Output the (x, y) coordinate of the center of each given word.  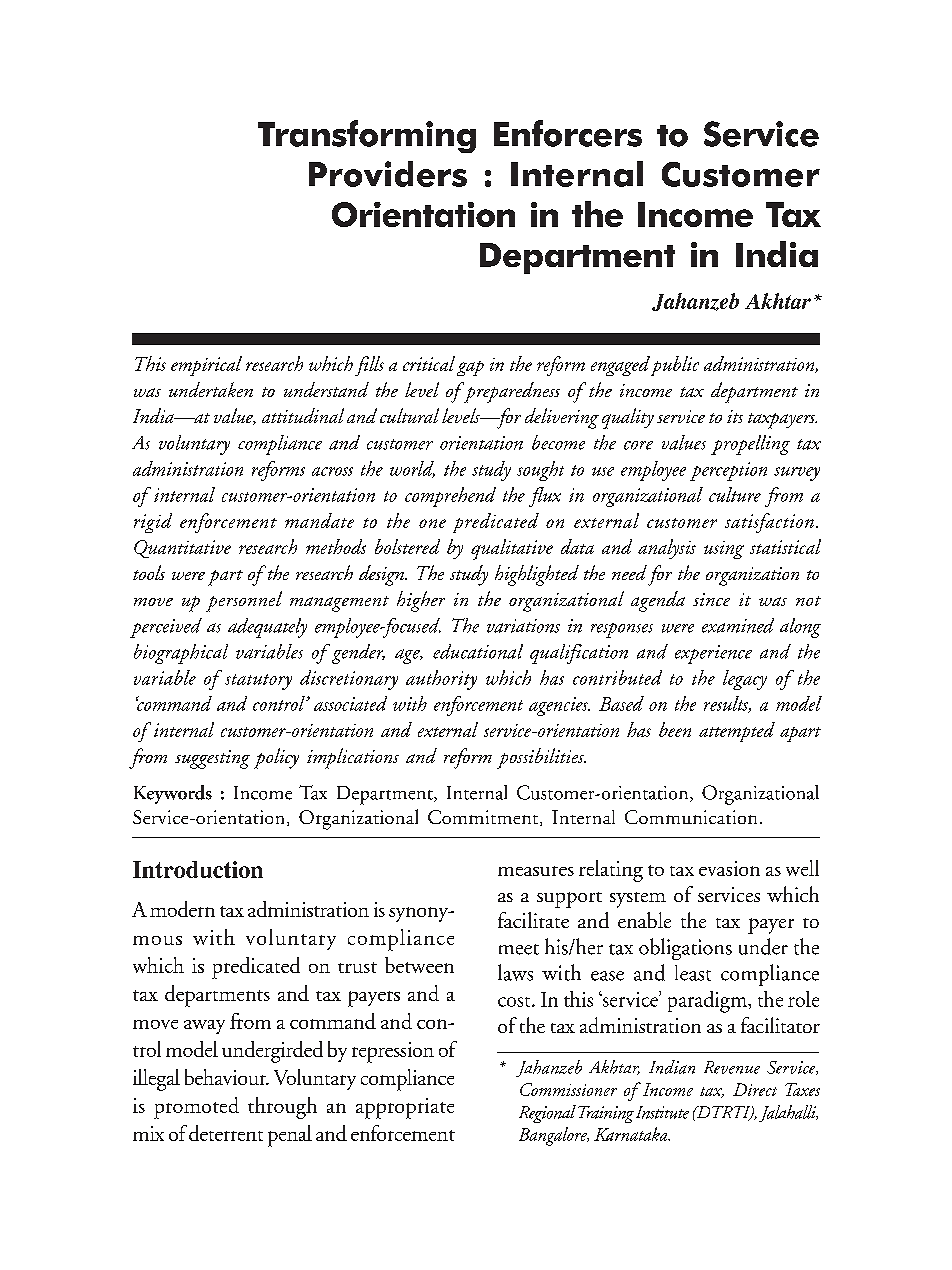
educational (478, 651)
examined (738, 625)
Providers (388, 174)
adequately (267, 628)
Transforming (367, 136)
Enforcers (568, 133)
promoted (196, 1108)
